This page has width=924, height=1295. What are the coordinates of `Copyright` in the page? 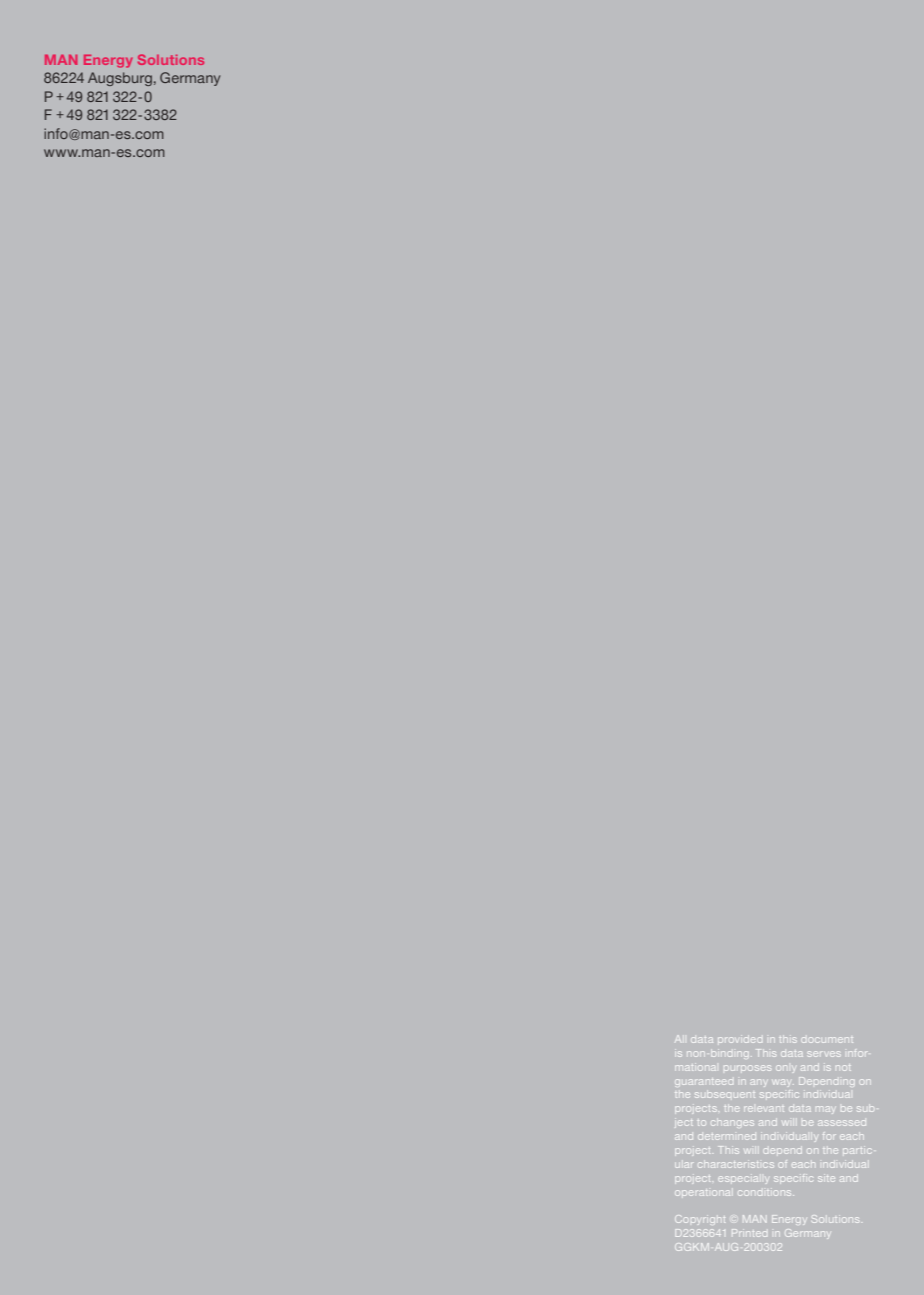 It's located at (700, 1220).
